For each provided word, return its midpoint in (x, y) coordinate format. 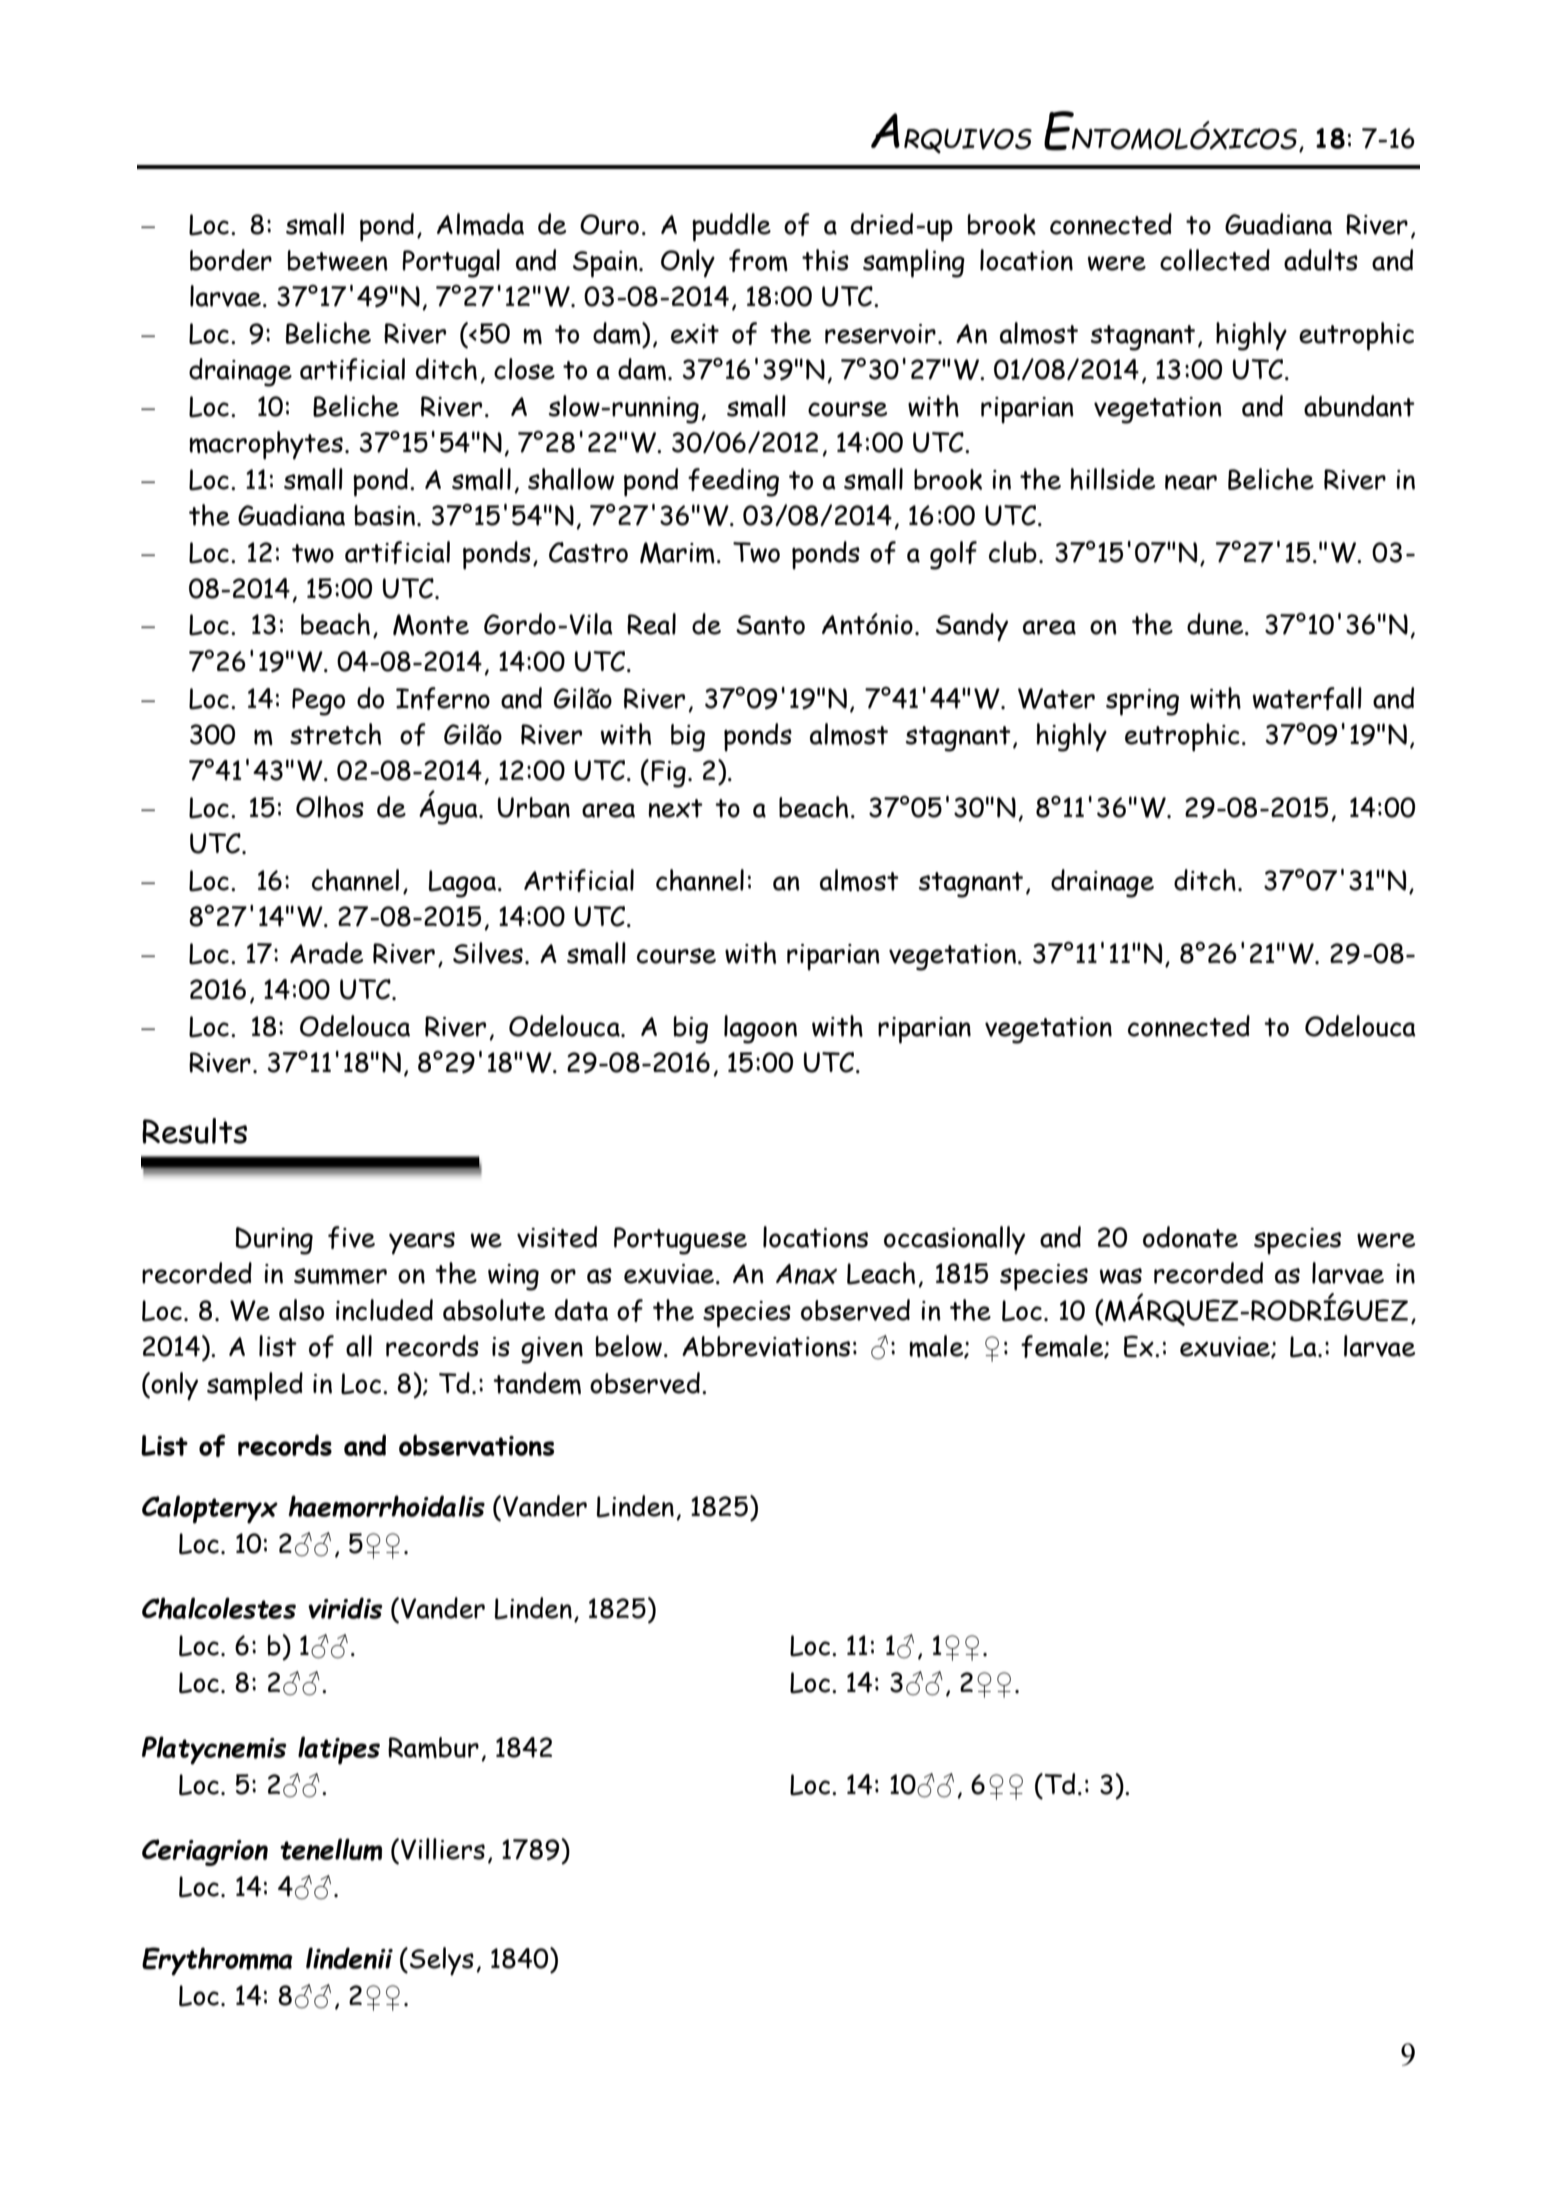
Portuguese (680, 1241)
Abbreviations (766, 1346)
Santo (770, 625)
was (1121, 1276)
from (758, 260)
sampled (255, 1386)
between (338, 260)
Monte (431, 625)
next (675, 808)
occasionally (954, 1240)
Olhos (330, 807)
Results (194, 1131)
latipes (339, 1750)
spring (1142, 702)
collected (1215, 260)
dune (1216, 624)
